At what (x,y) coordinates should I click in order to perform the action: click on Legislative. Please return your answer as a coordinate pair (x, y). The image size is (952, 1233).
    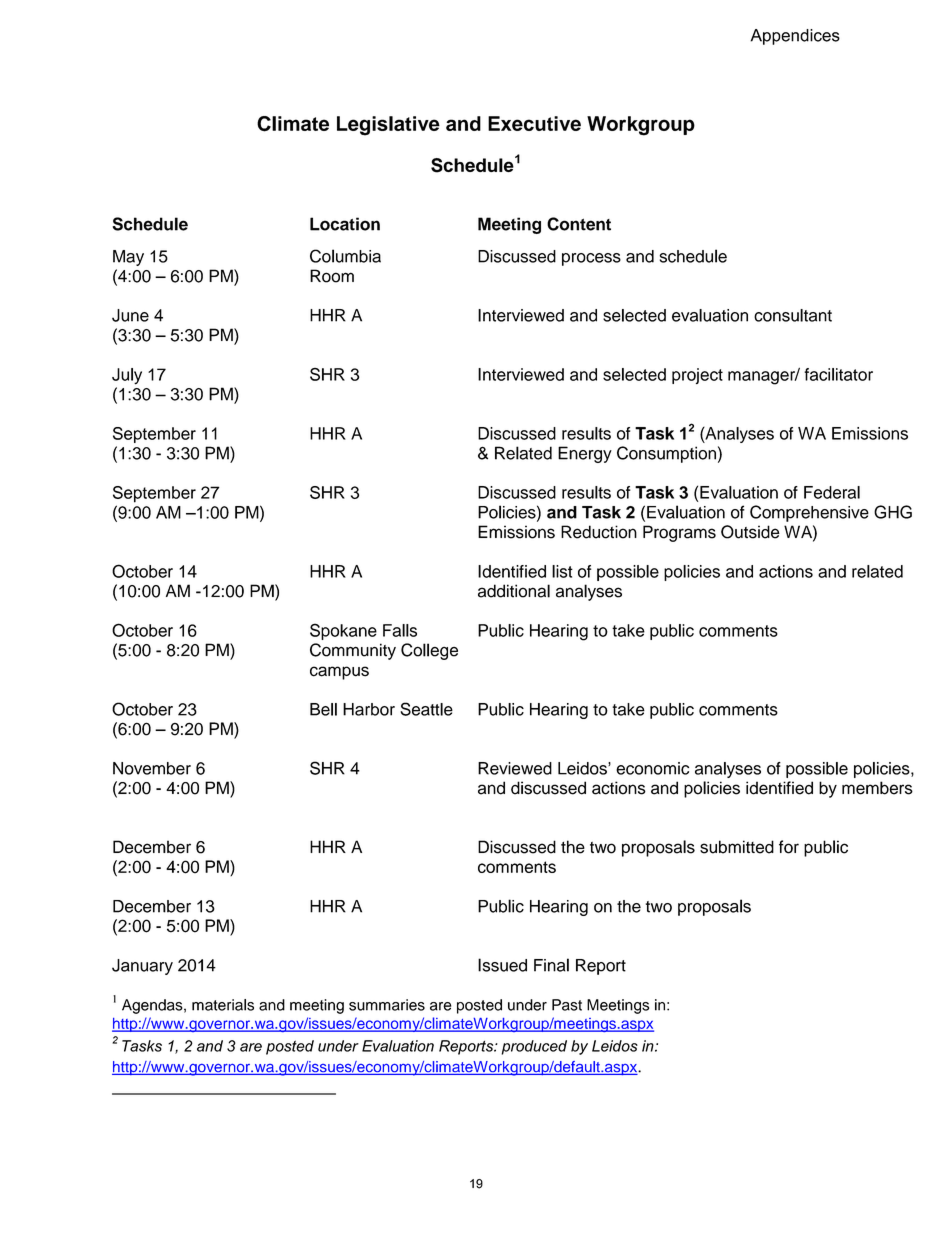
    Looking at the image, I should click on (388, 126).
